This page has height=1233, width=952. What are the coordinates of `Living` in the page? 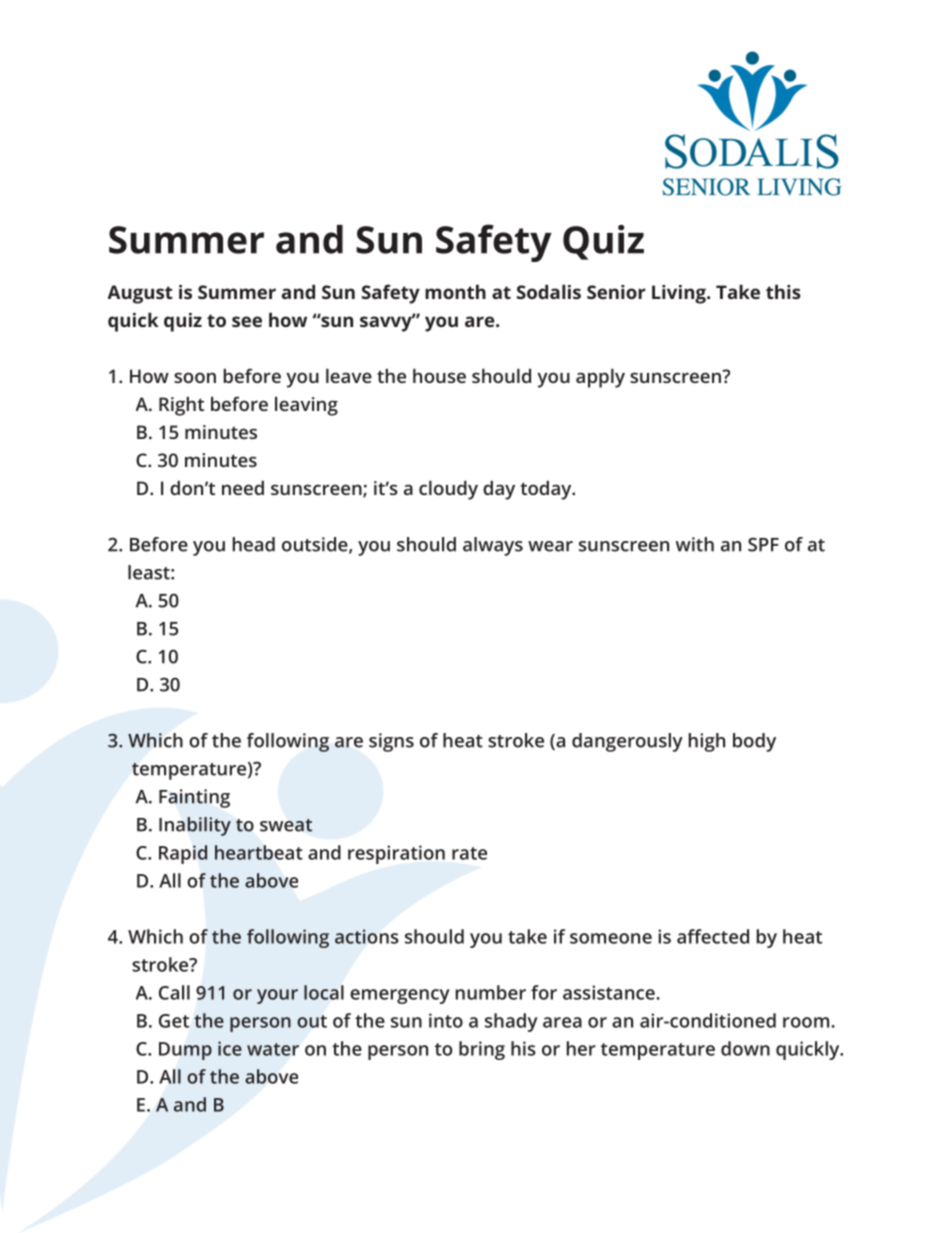 It's located at (680, 294).
